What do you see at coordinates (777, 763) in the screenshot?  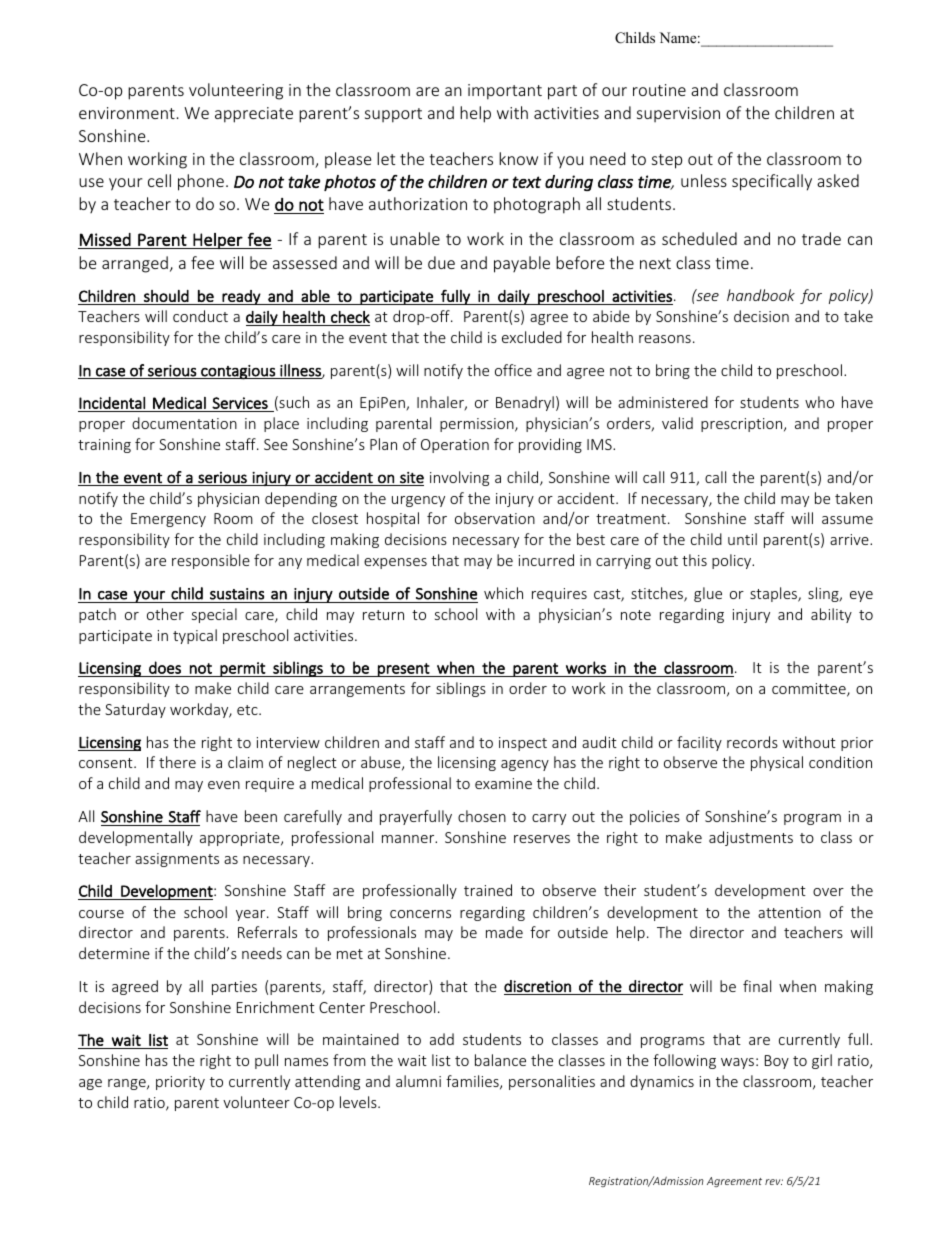 I see `physical` at bounding box center [777, 763].
